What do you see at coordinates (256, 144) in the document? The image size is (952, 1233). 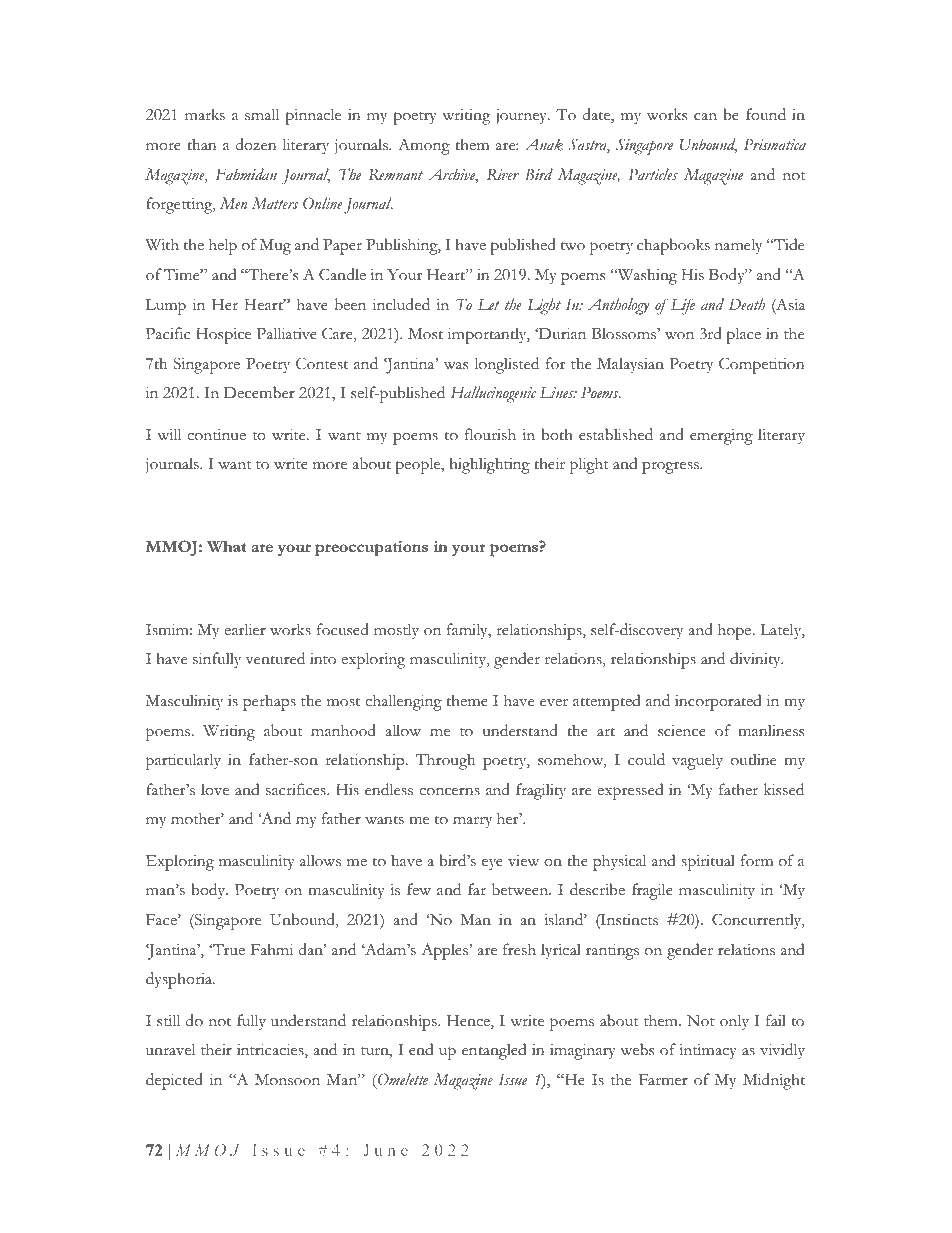 I see `dozen` at bounding box center [256, 144].
